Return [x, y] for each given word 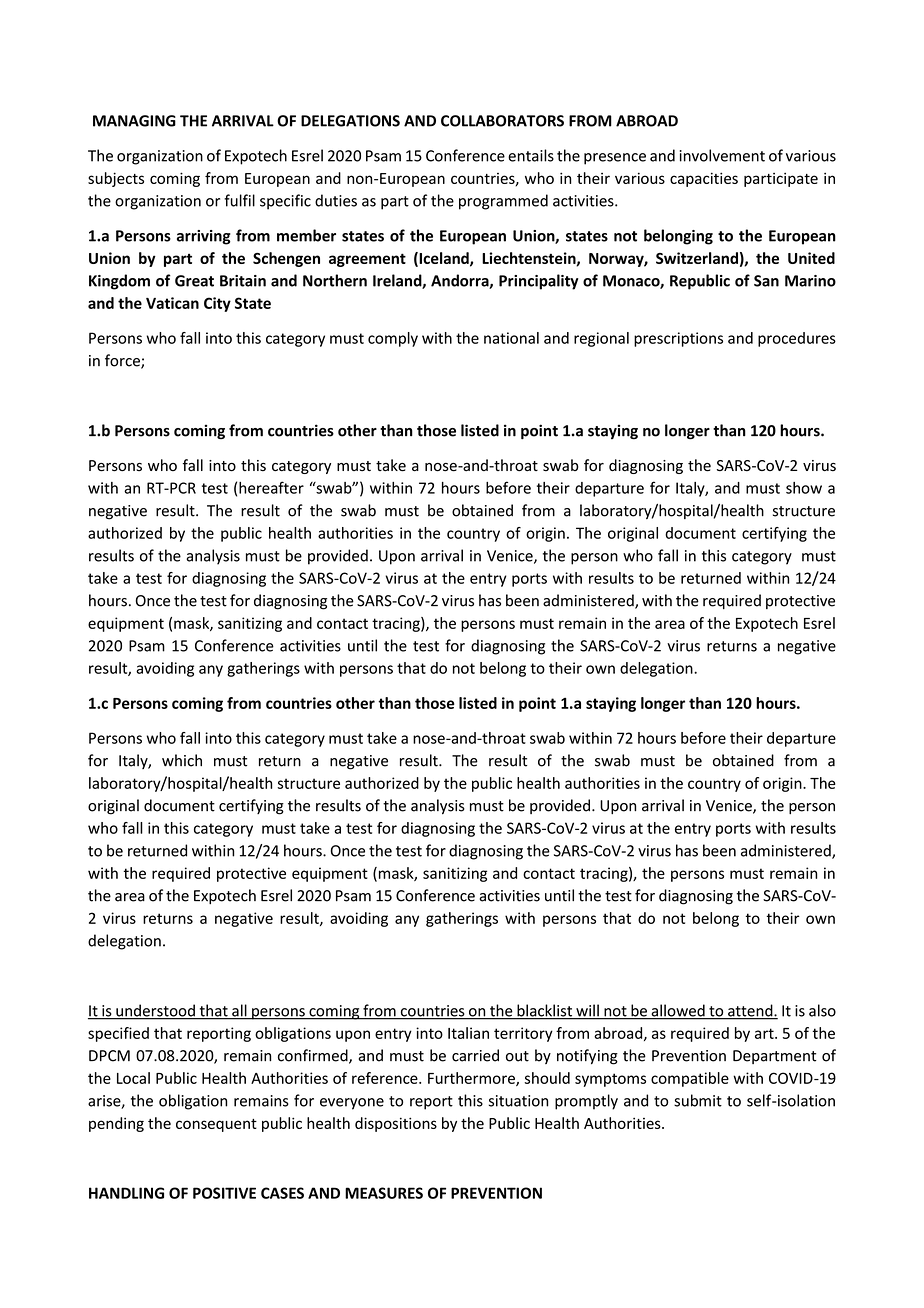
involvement [722, 155]
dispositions [396, 1124]
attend [750, 1011]
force [123, 361]
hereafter [271, 487]
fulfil [239, 200]
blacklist [545, 1011]
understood [155, 1011]
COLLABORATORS [502, 121]
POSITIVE [224, 1193]
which [182, 760]
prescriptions [678, 339]
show [804, 488]
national [511, 338]
